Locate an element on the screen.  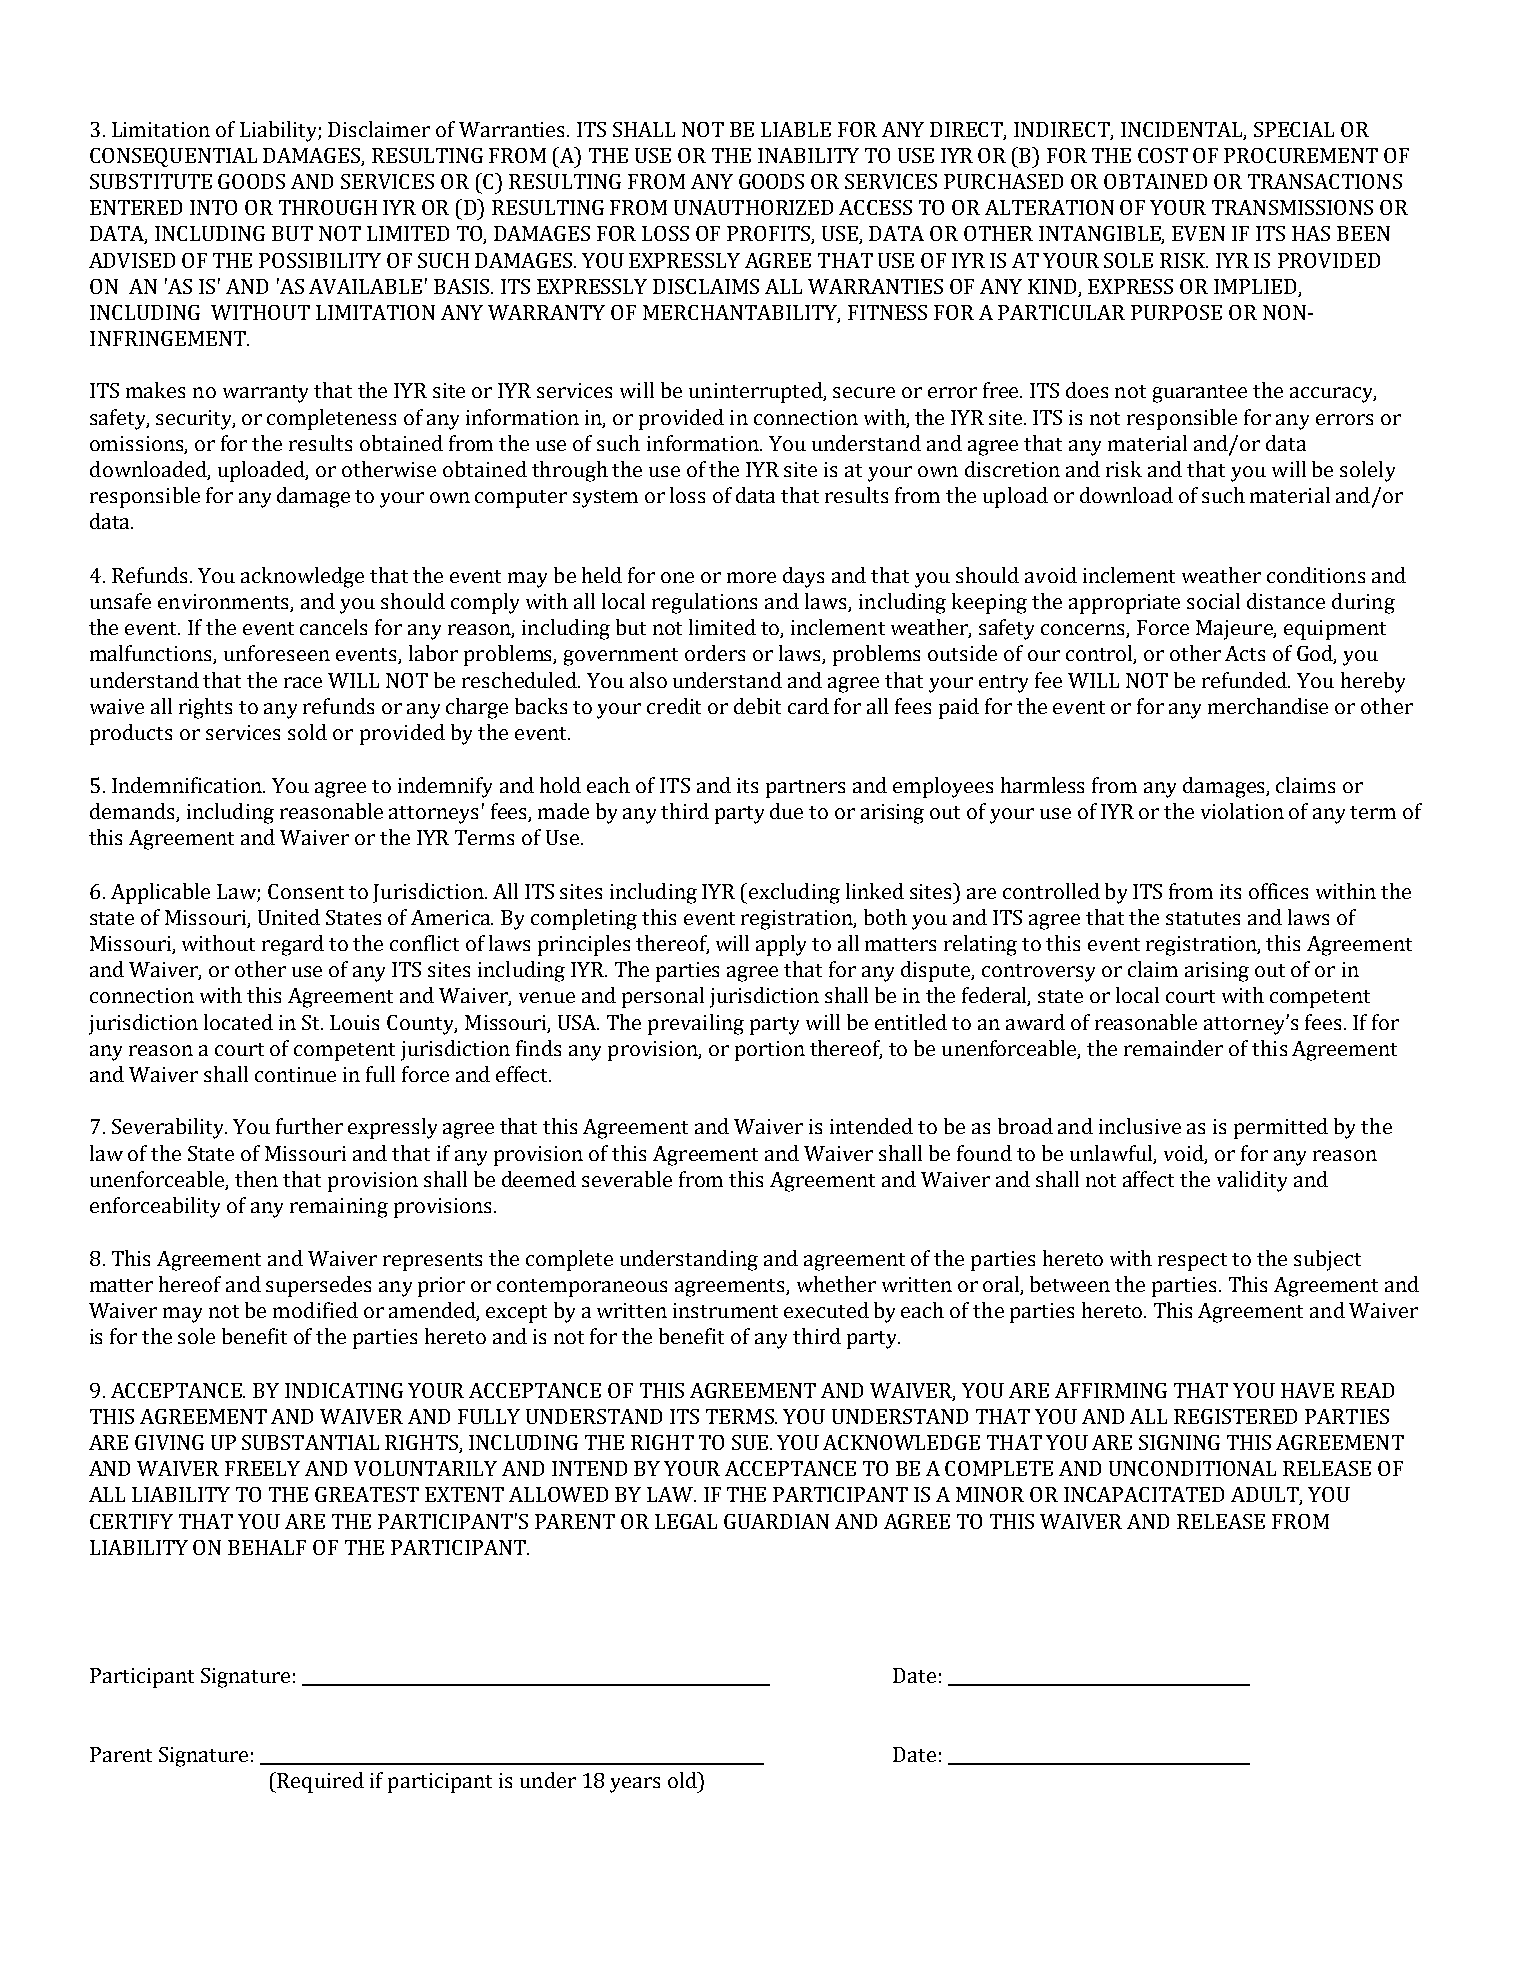
regard is located at coordinates (293, 945).
